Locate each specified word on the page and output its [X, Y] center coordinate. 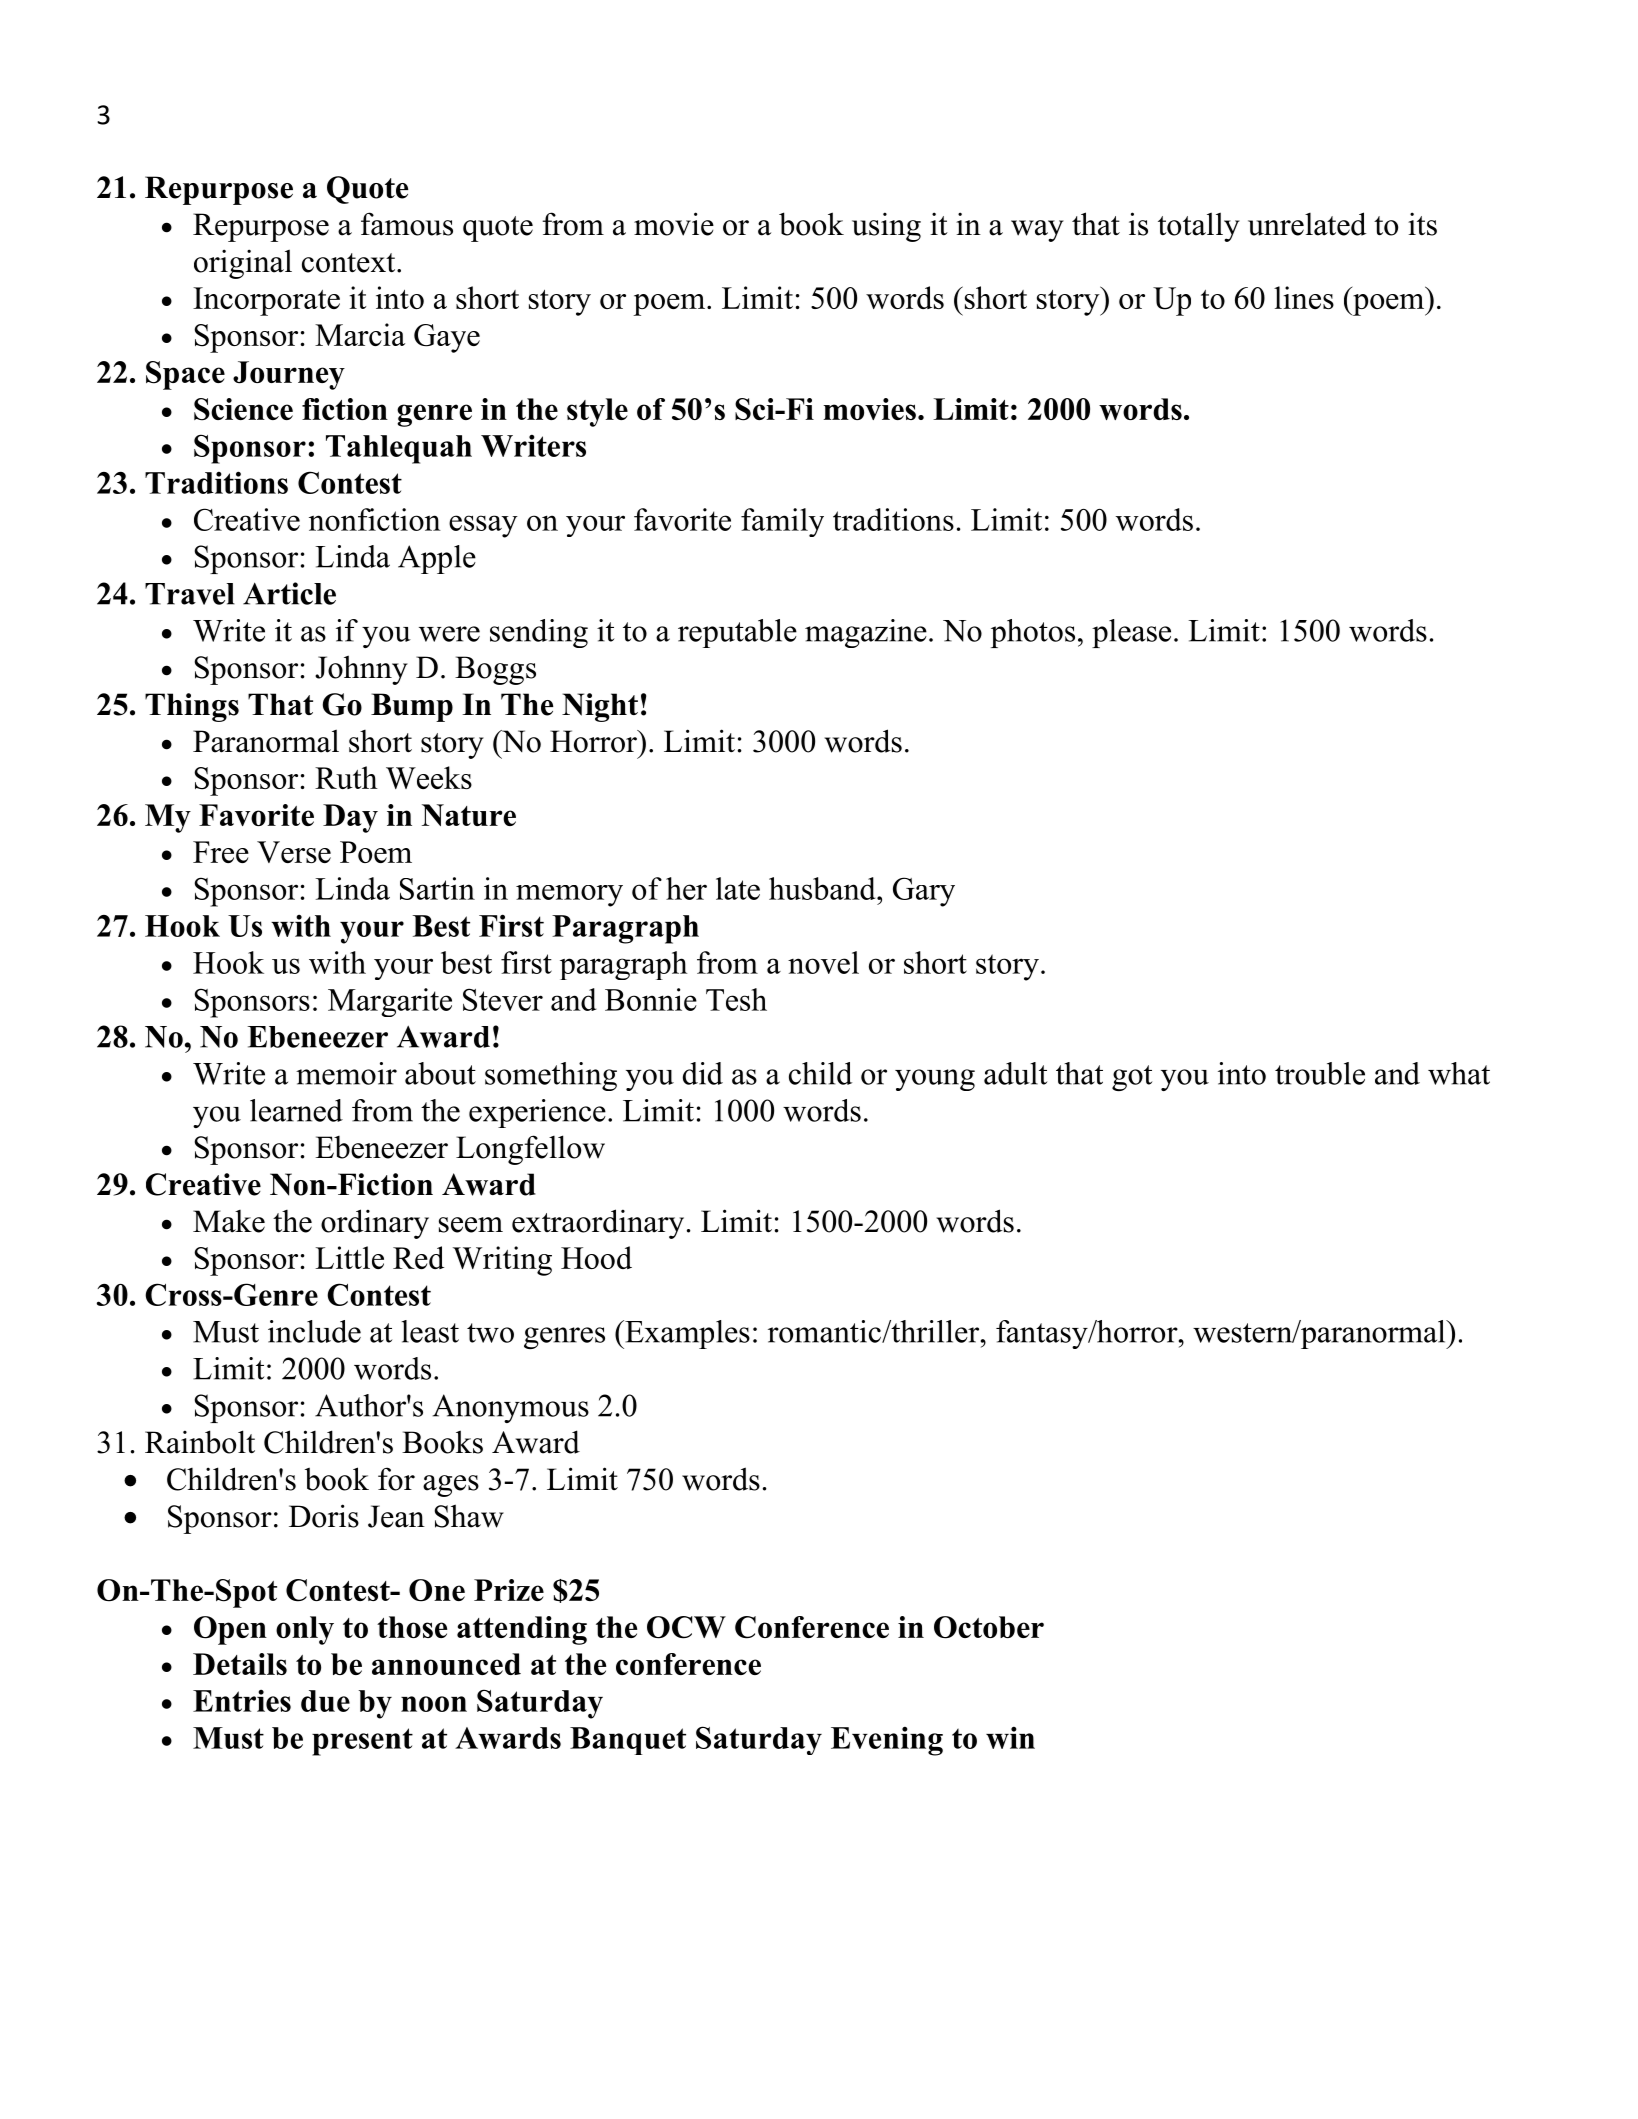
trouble [1320, 1073]
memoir [346, 1073]
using [886, 227]
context [350, 263]
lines [1304, 297]
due [325, 1701]
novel [823, 962]
